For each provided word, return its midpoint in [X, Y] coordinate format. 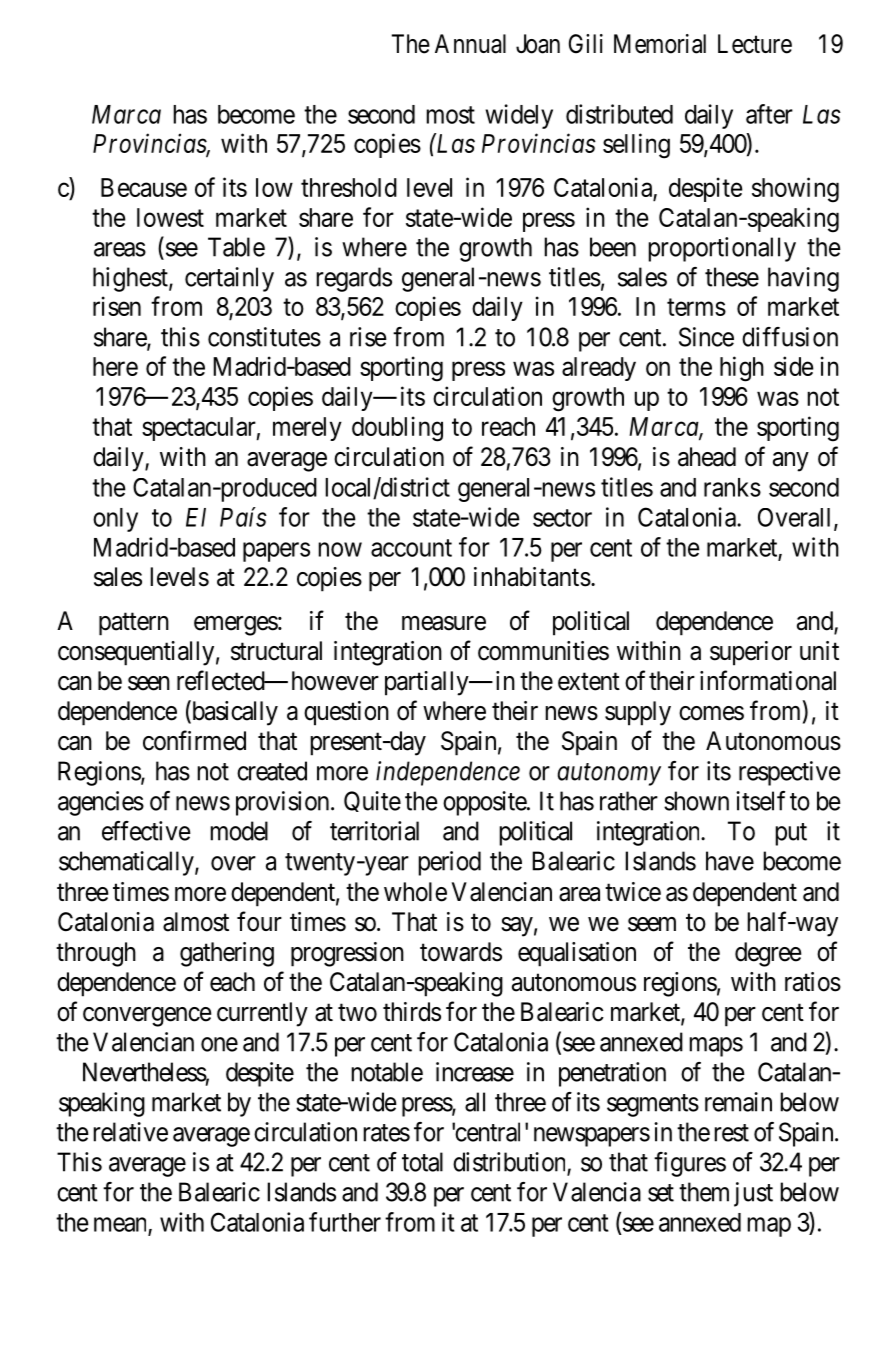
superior [751, 653]
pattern [134, 624]
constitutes [264, 337]
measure [444, 623]
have [730, 861]
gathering [227, 954]
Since [706, 337]
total [422, 1162]
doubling [397, 429]
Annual [470, 44]
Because [144, 187]
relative [130, 1132]
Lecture [755, 44]
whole [415, 892]
